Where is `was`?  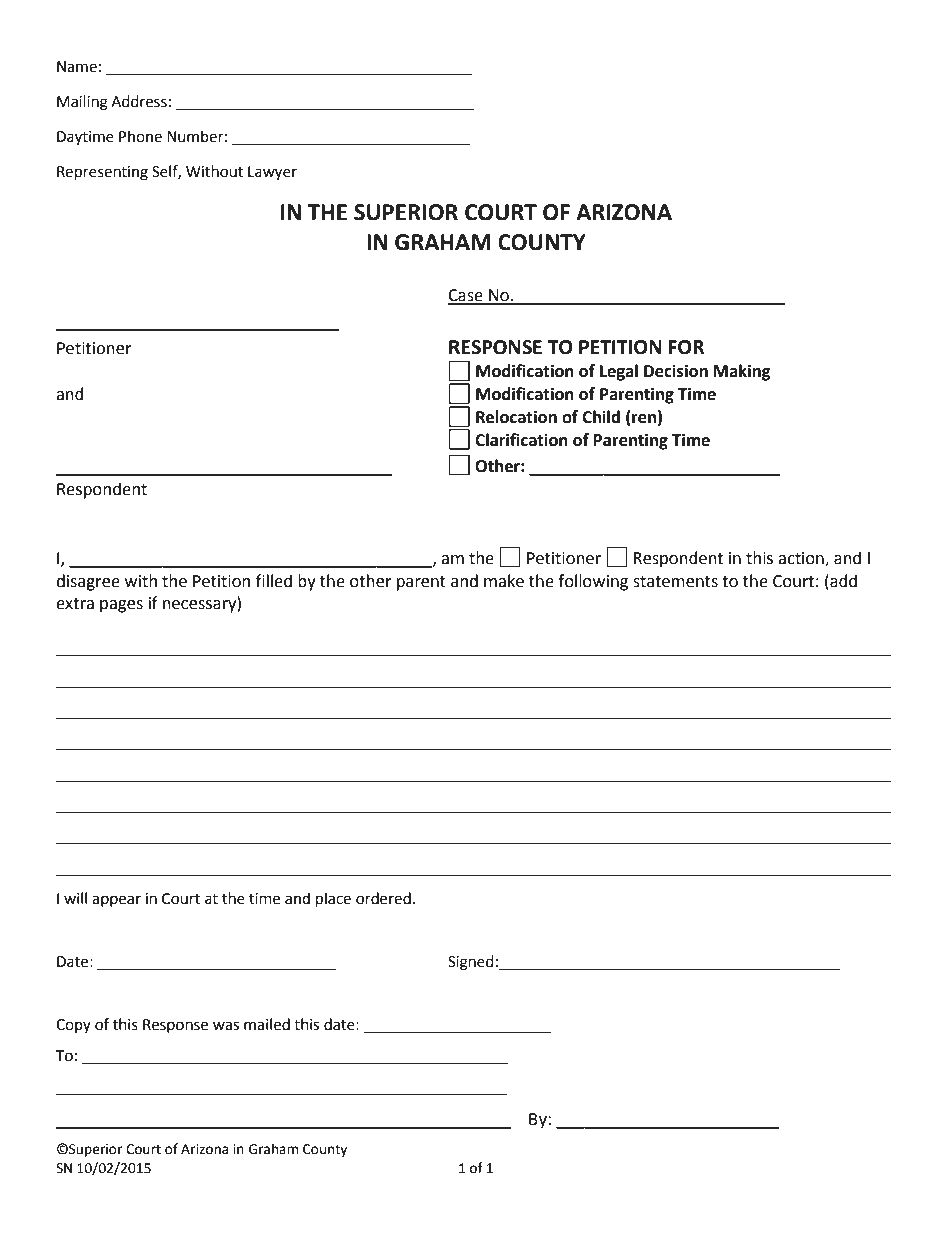 was is located at coordinates (226, 1026).
